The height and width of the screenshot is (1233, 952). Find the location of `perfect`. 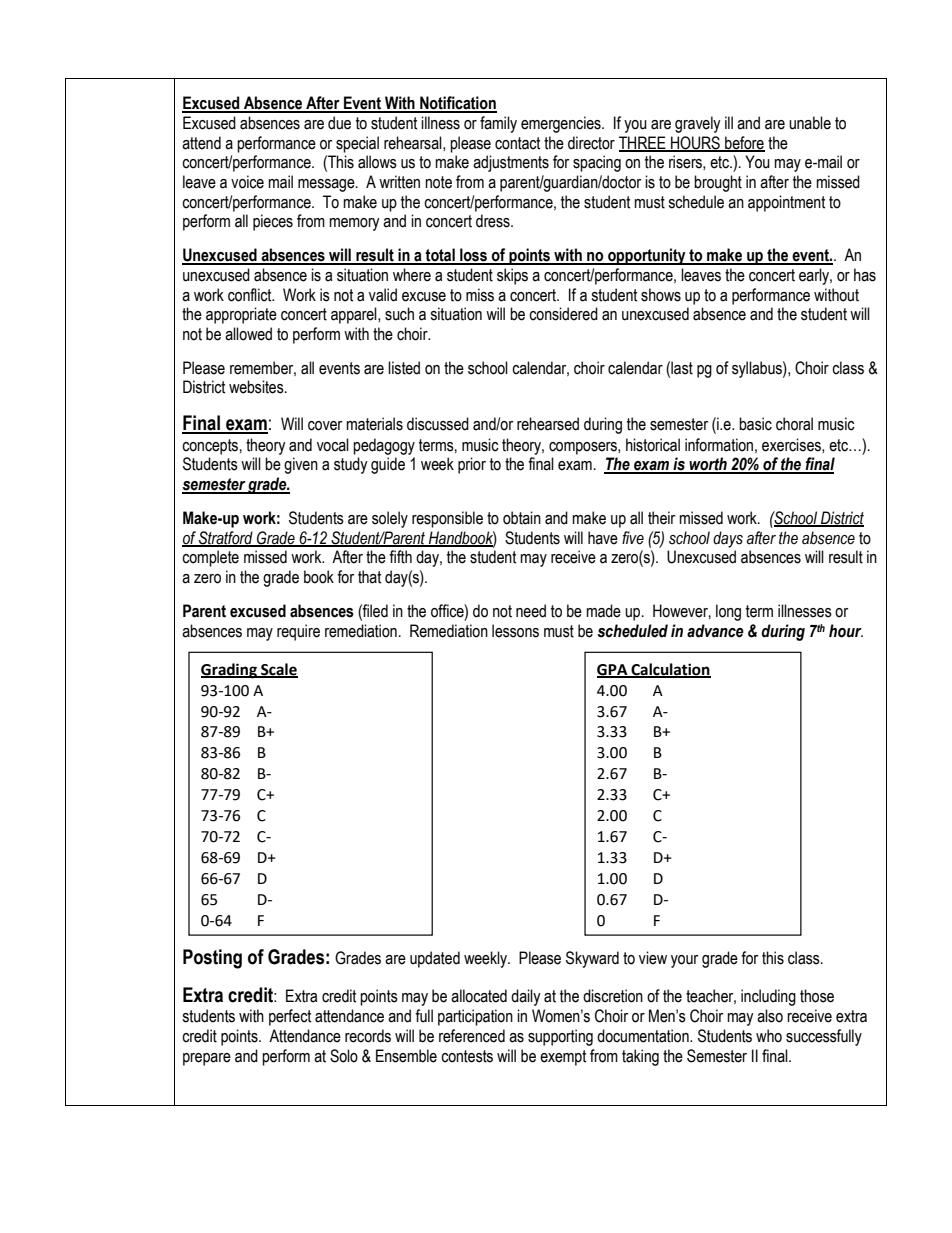

perfect is located at coordinates (290, 1017).
